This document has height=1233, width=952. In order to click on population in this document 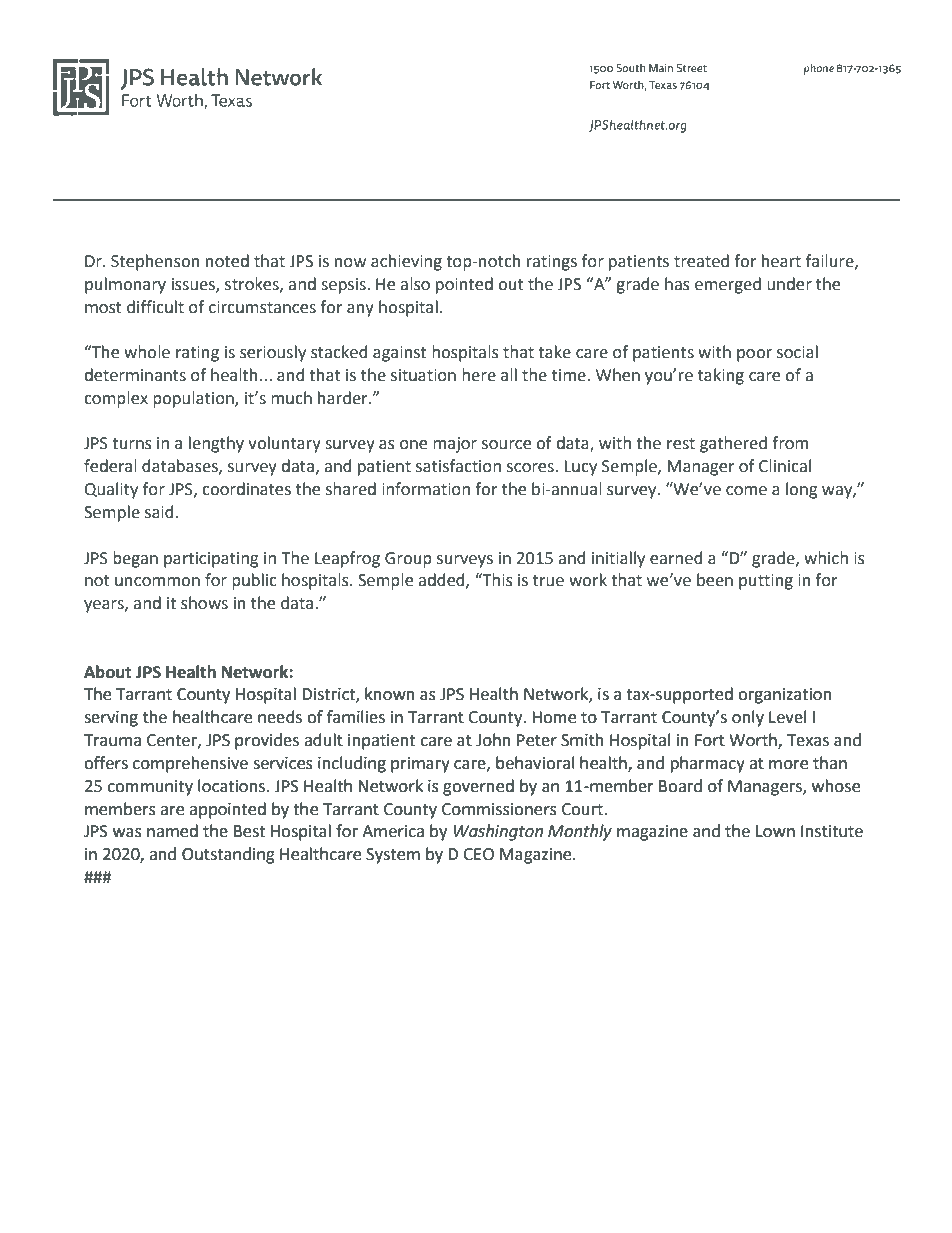, I will do `click(194, 399)`.
